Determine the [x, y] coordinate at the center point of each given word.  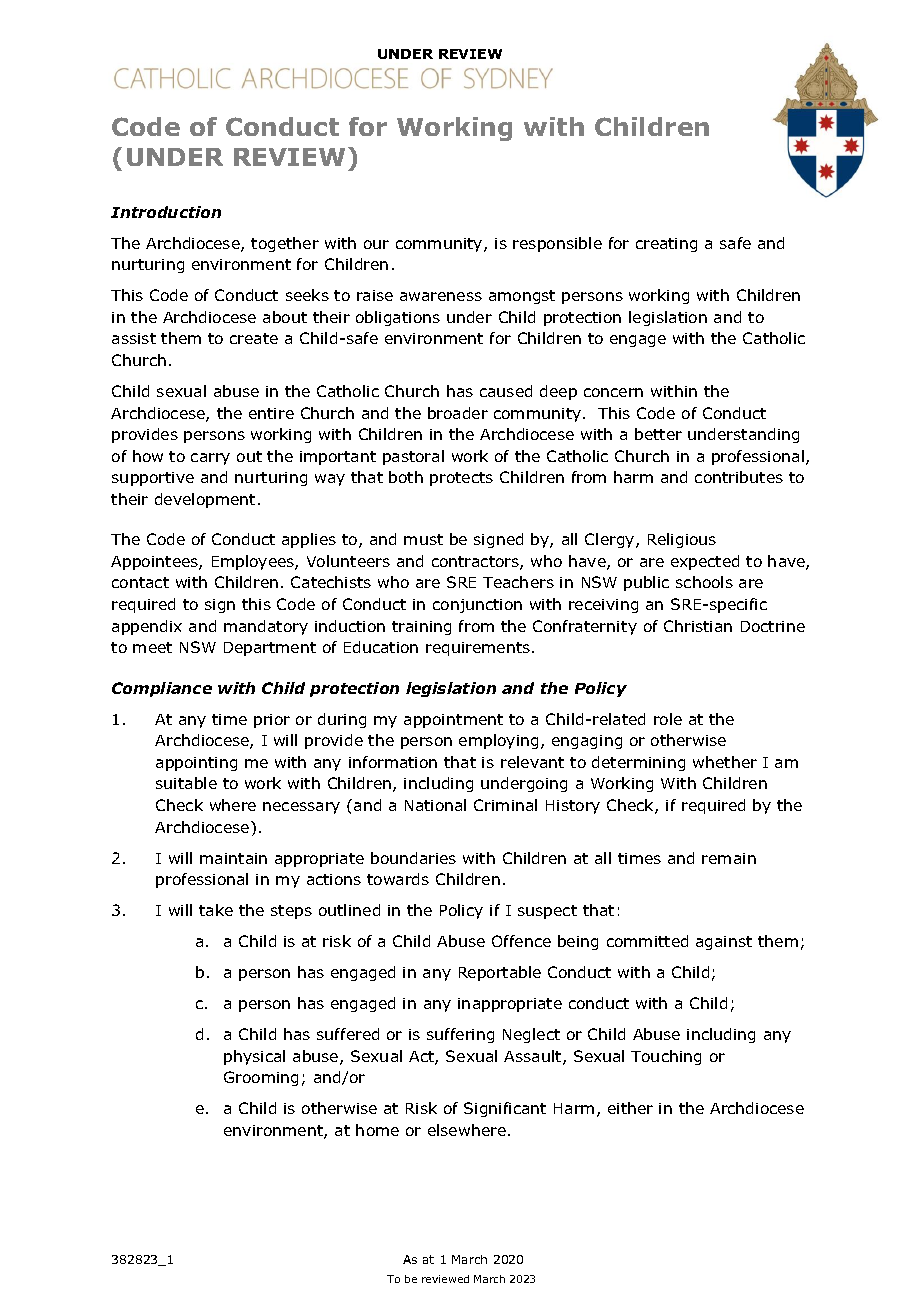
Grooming [261, 1078]
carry [210, 459]
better [658, 434]
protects [461, 479]
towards [398, 879]
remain [729, 858]
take [216, 910]
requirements [479, 649]
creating [666, 245]
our [376, 244]
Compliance [162, 689]
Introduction [166, 212]
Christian [698, 626]
